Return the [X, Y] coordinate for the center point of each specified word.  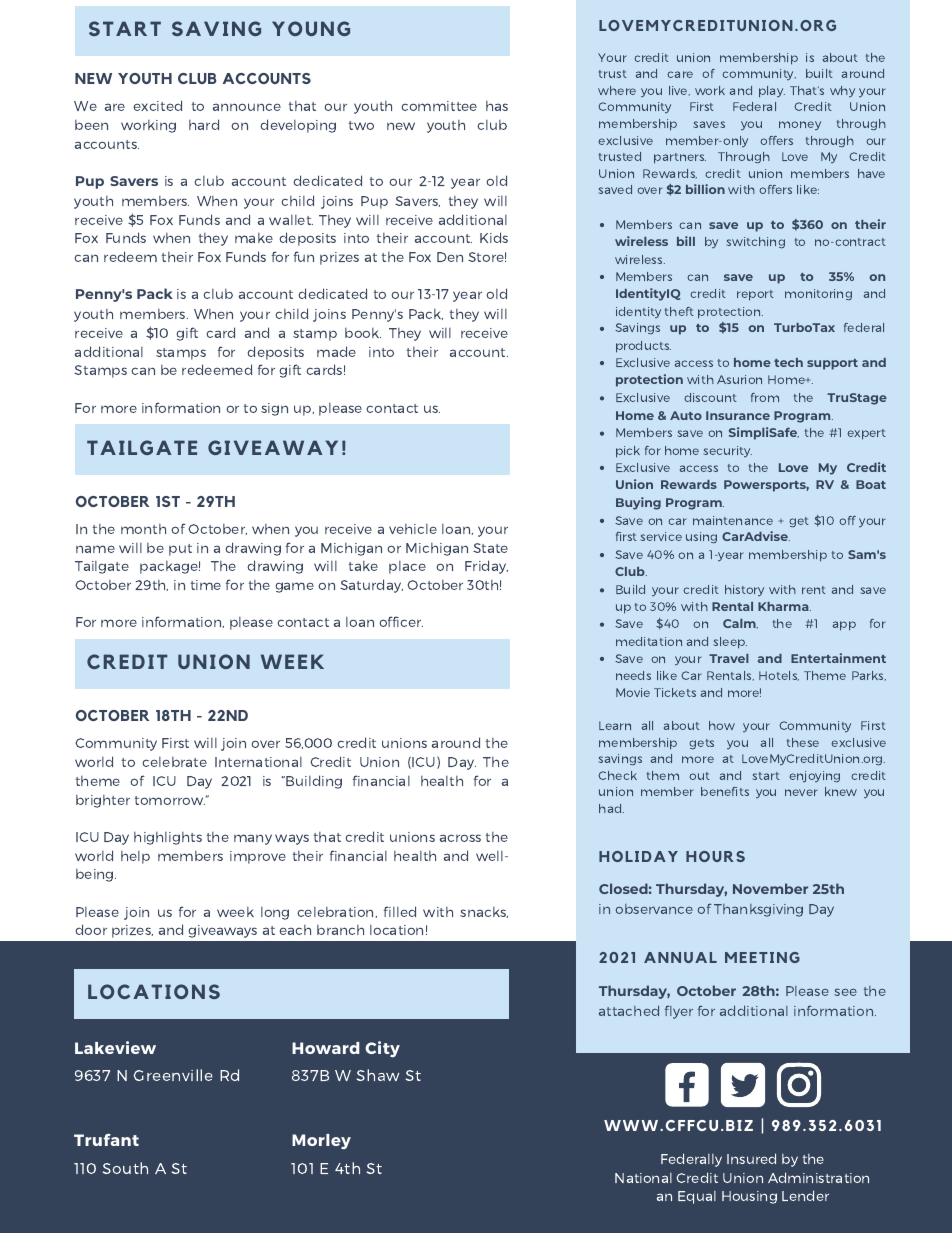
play [772, 92]
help [135, 857]
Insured [751, 1158]
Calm [740, 624]
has [497, 106]
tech [788, 362]
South [125, 1168]
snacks [484, 912]
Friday [486, 567]
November [770, 888]
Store [487, 257]
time [206, 585]
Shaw [377, 1075]
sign [274, 409]
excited [157, 105]
